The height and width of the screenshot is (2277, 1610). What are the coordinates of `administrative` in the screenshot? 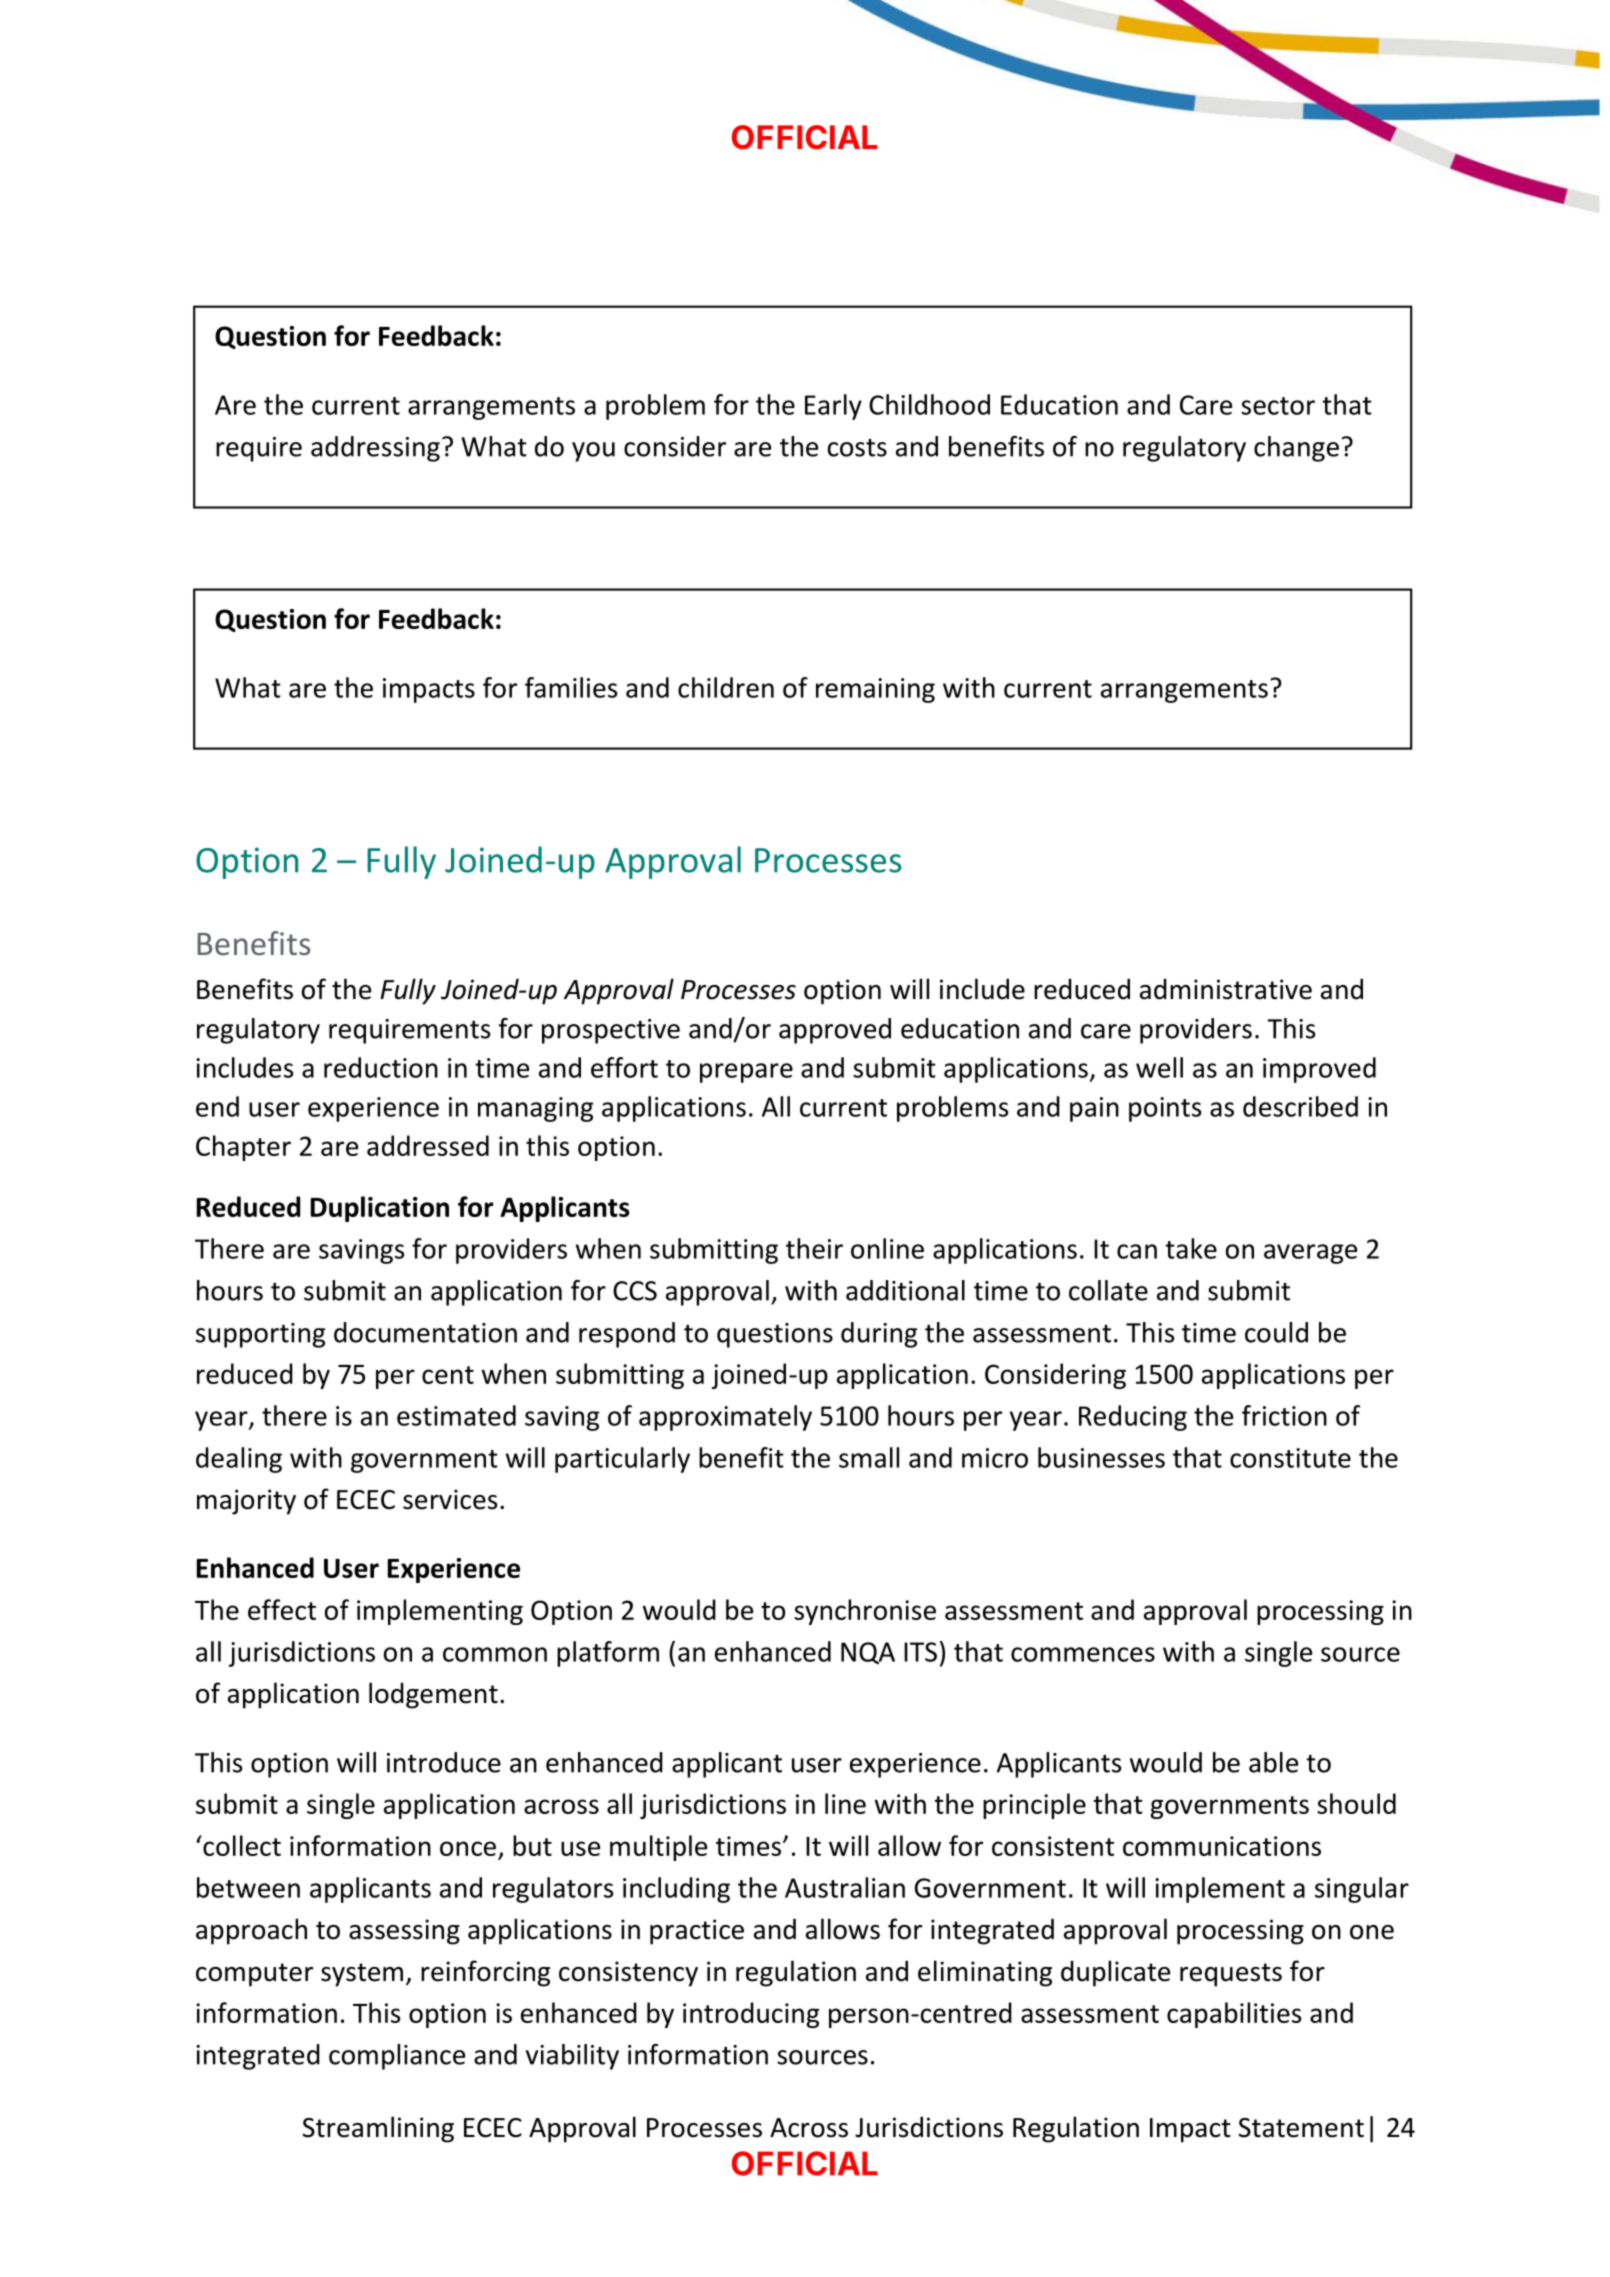 It's located at (1226, 989).
